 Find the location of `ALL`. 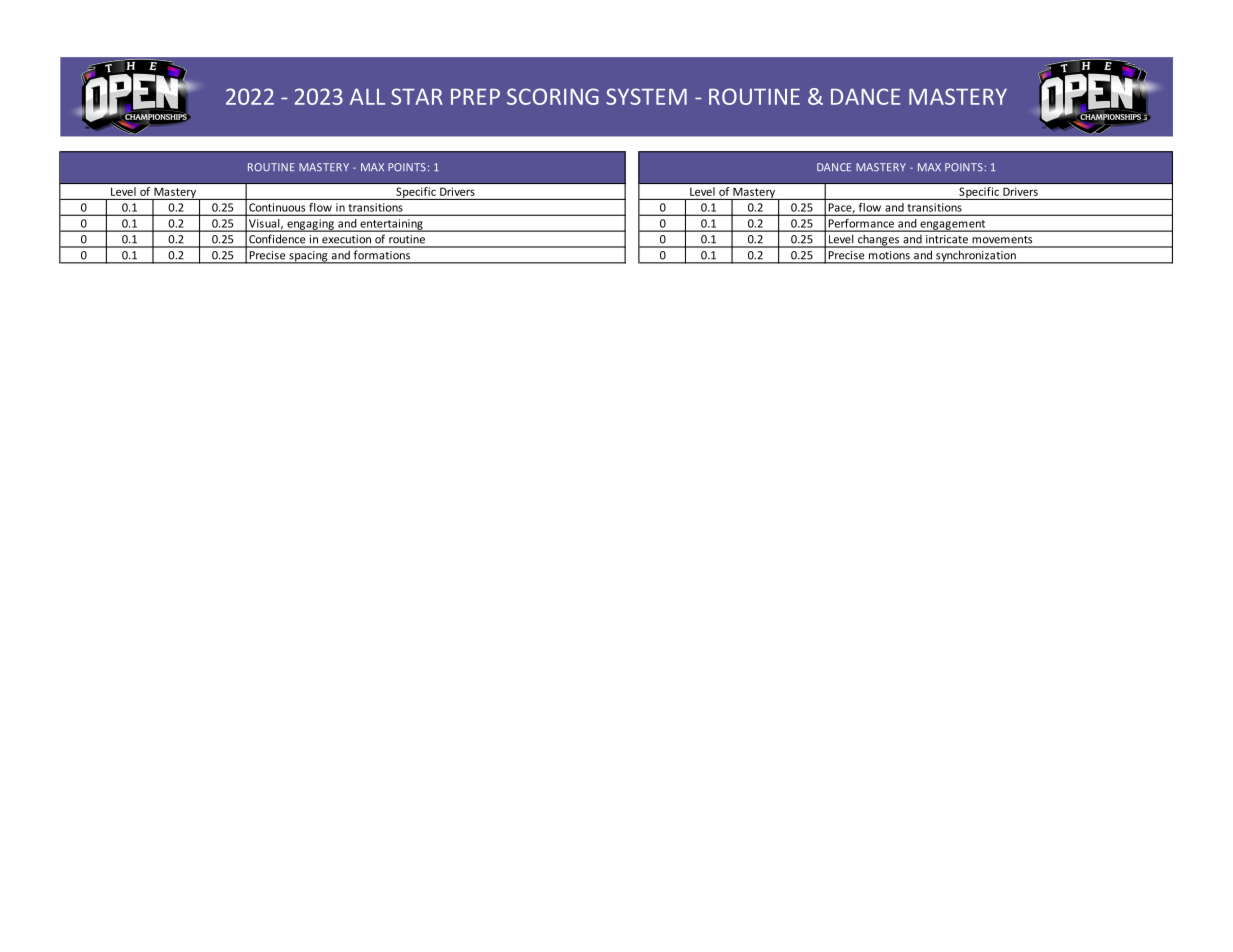

ALL is located at coordinates (367, 96).
